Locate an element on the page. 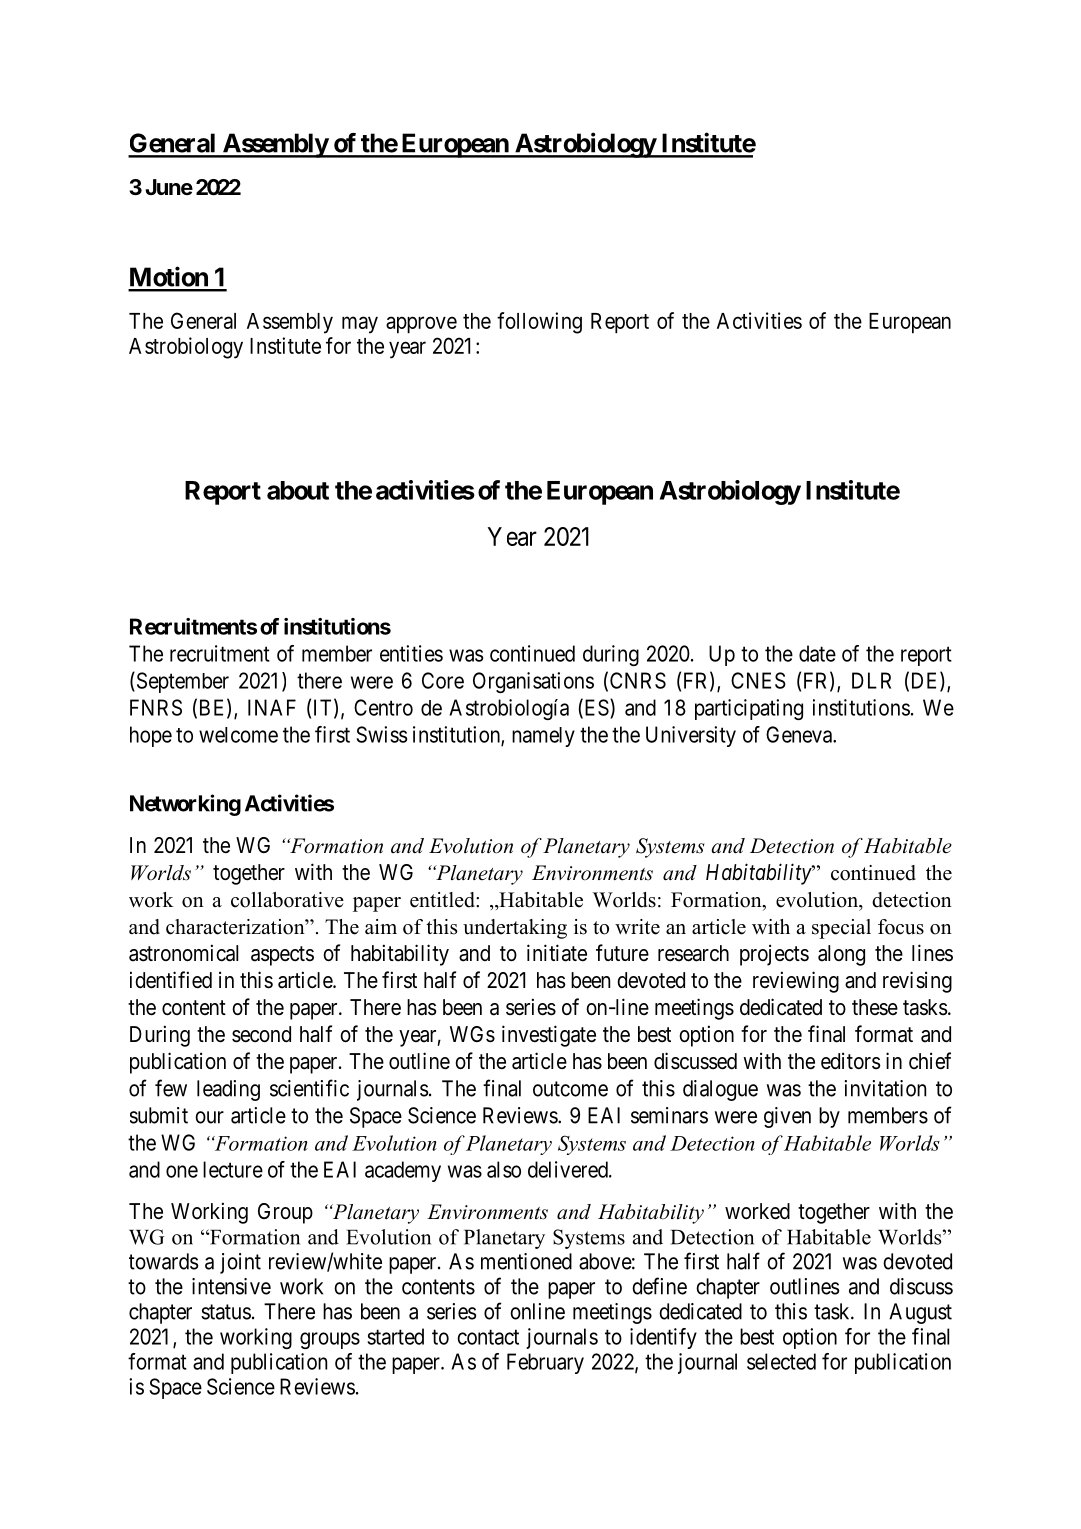 The height and width of the document is (1529, 1081). approve is located at coordinates (421, 325).
